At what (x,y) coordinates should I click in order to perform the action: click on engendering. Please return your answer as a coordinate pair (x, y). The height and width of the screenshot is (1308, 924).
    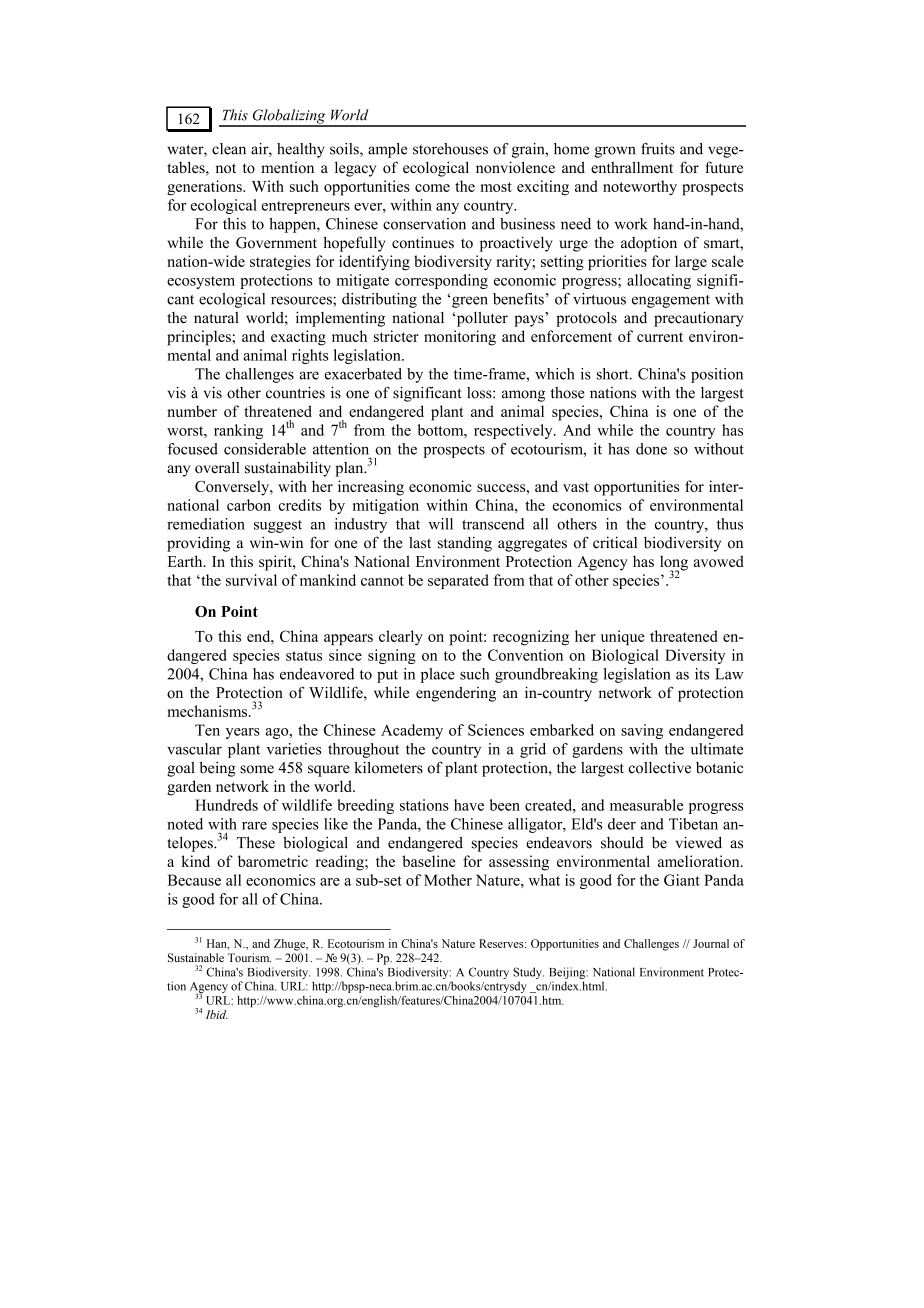
    Looking at the image, I should click on (456, 694).
